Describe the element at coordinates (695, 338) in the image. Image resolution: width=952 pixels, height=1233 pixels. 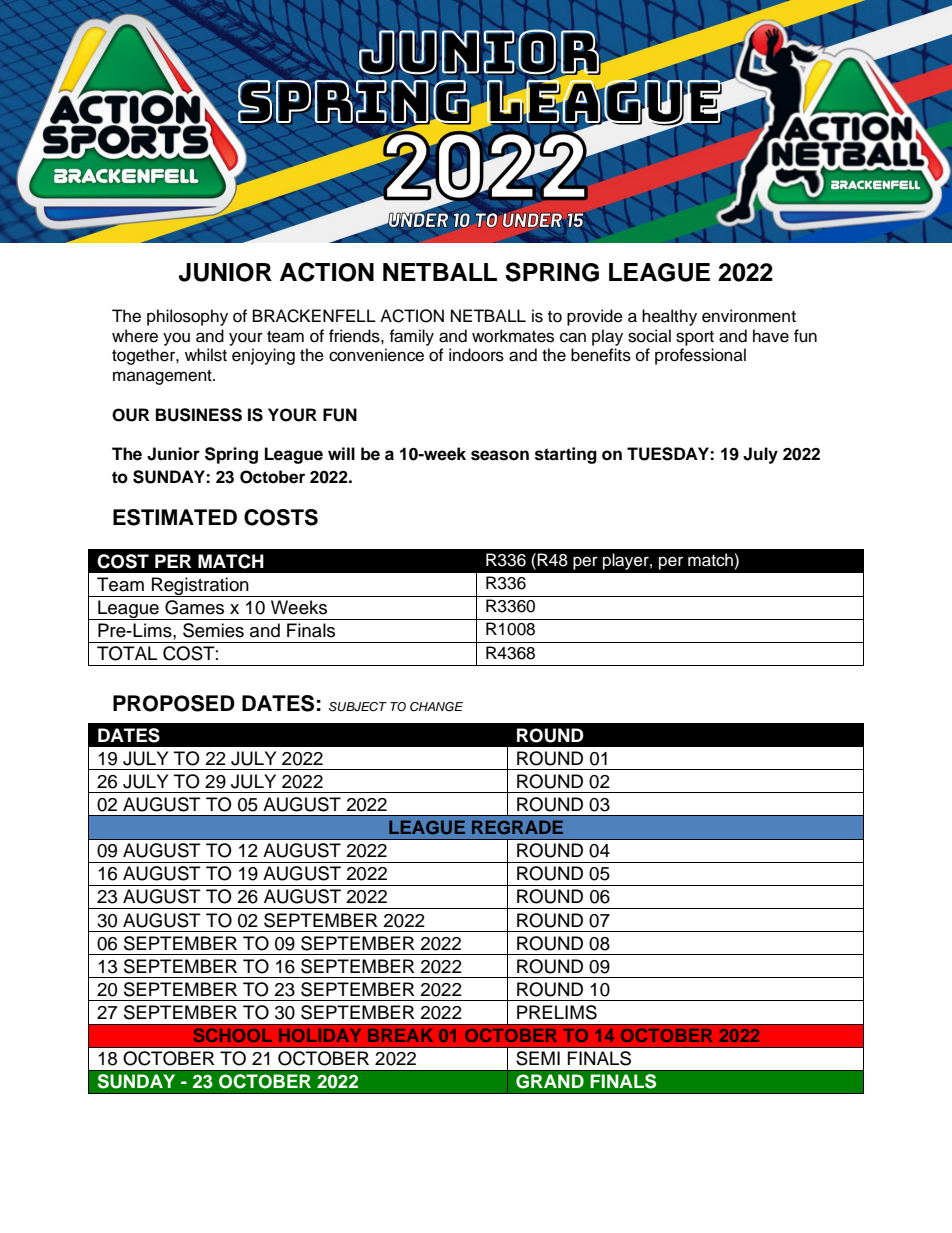
I see `sport` at that location.
